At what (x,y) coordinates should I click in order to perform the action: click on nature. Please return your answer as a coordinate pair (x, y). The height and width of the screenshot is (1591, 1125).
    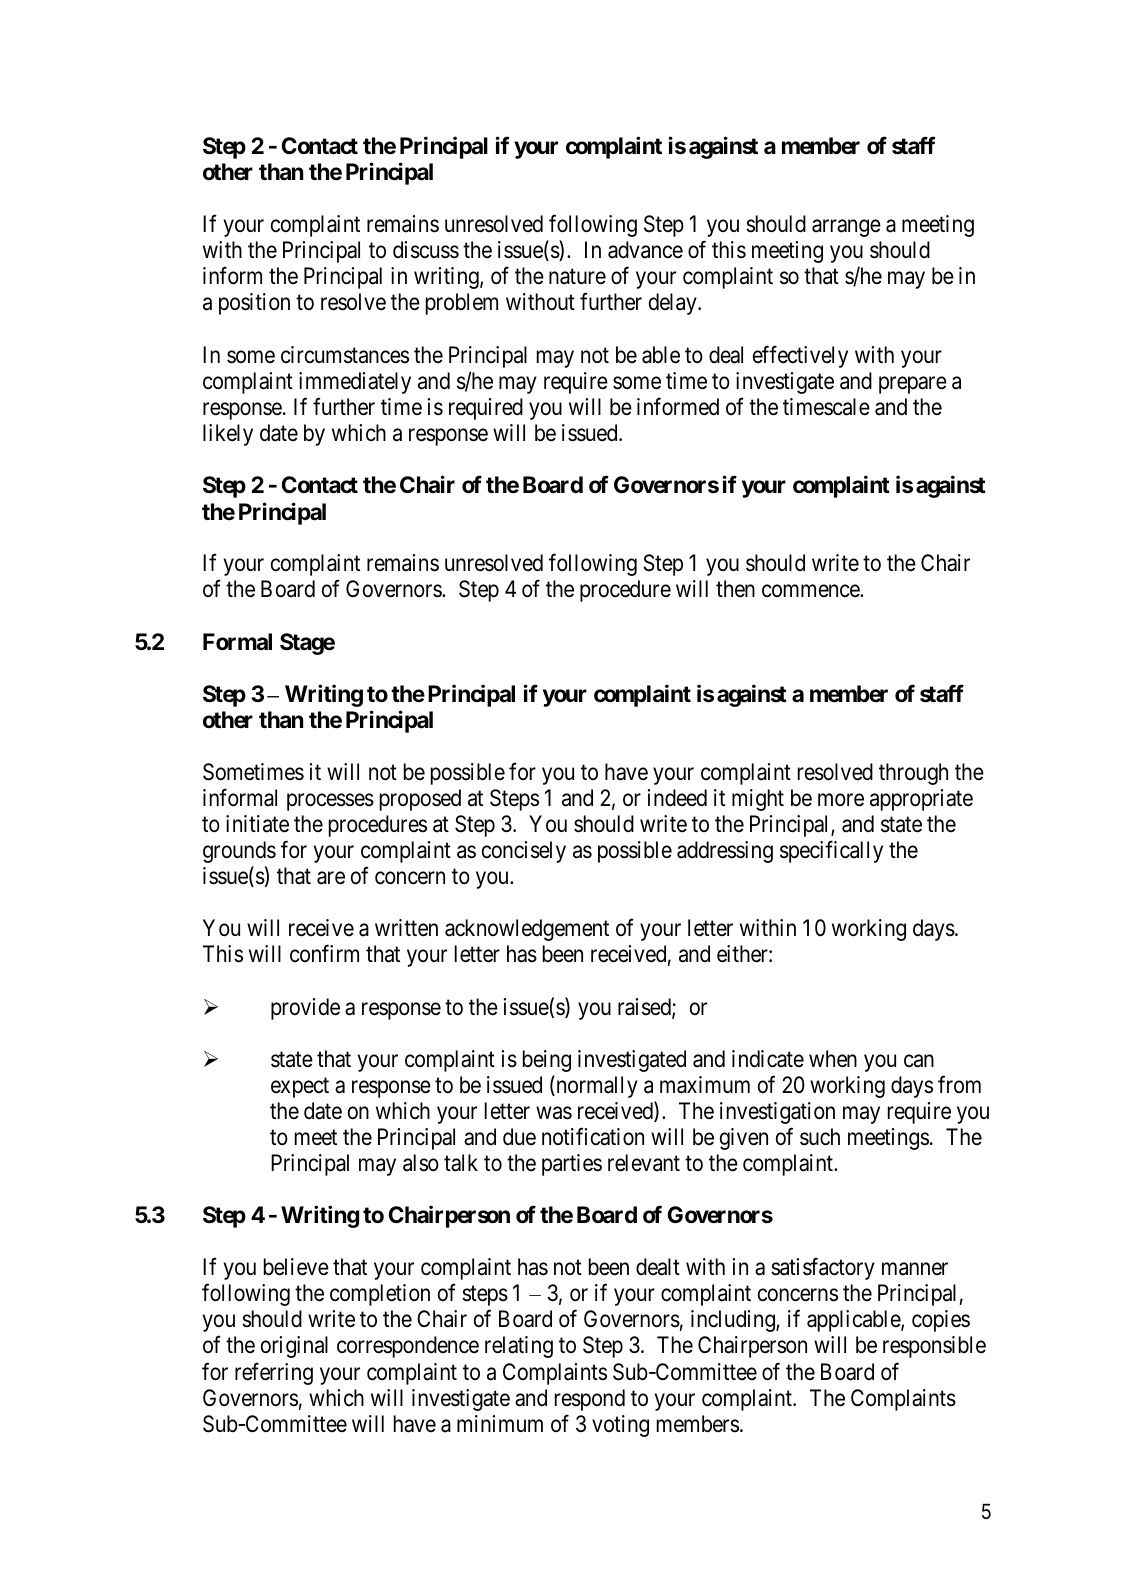
    Looking at the image, I should click on (577, 277).
